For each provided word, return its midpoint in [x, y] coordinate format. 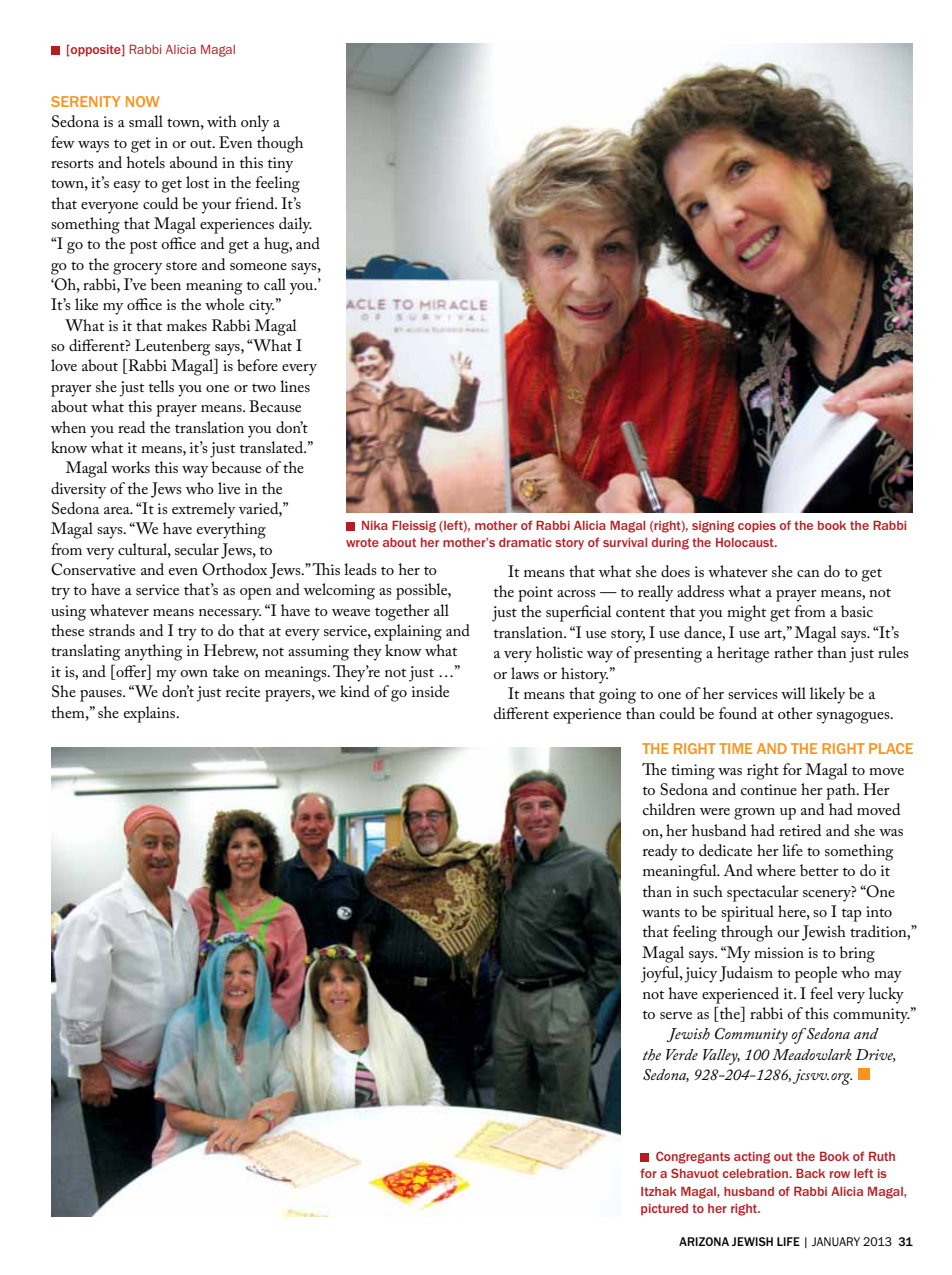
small [146, 121]
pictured [664, 1209]
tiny [280, 165]
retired [800, 830]
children [669, 809]
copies [757, 527]
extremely [203, 510]
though [280, 144]
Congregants [693, 1157]
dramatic [525, 542]
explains [151, 714]
